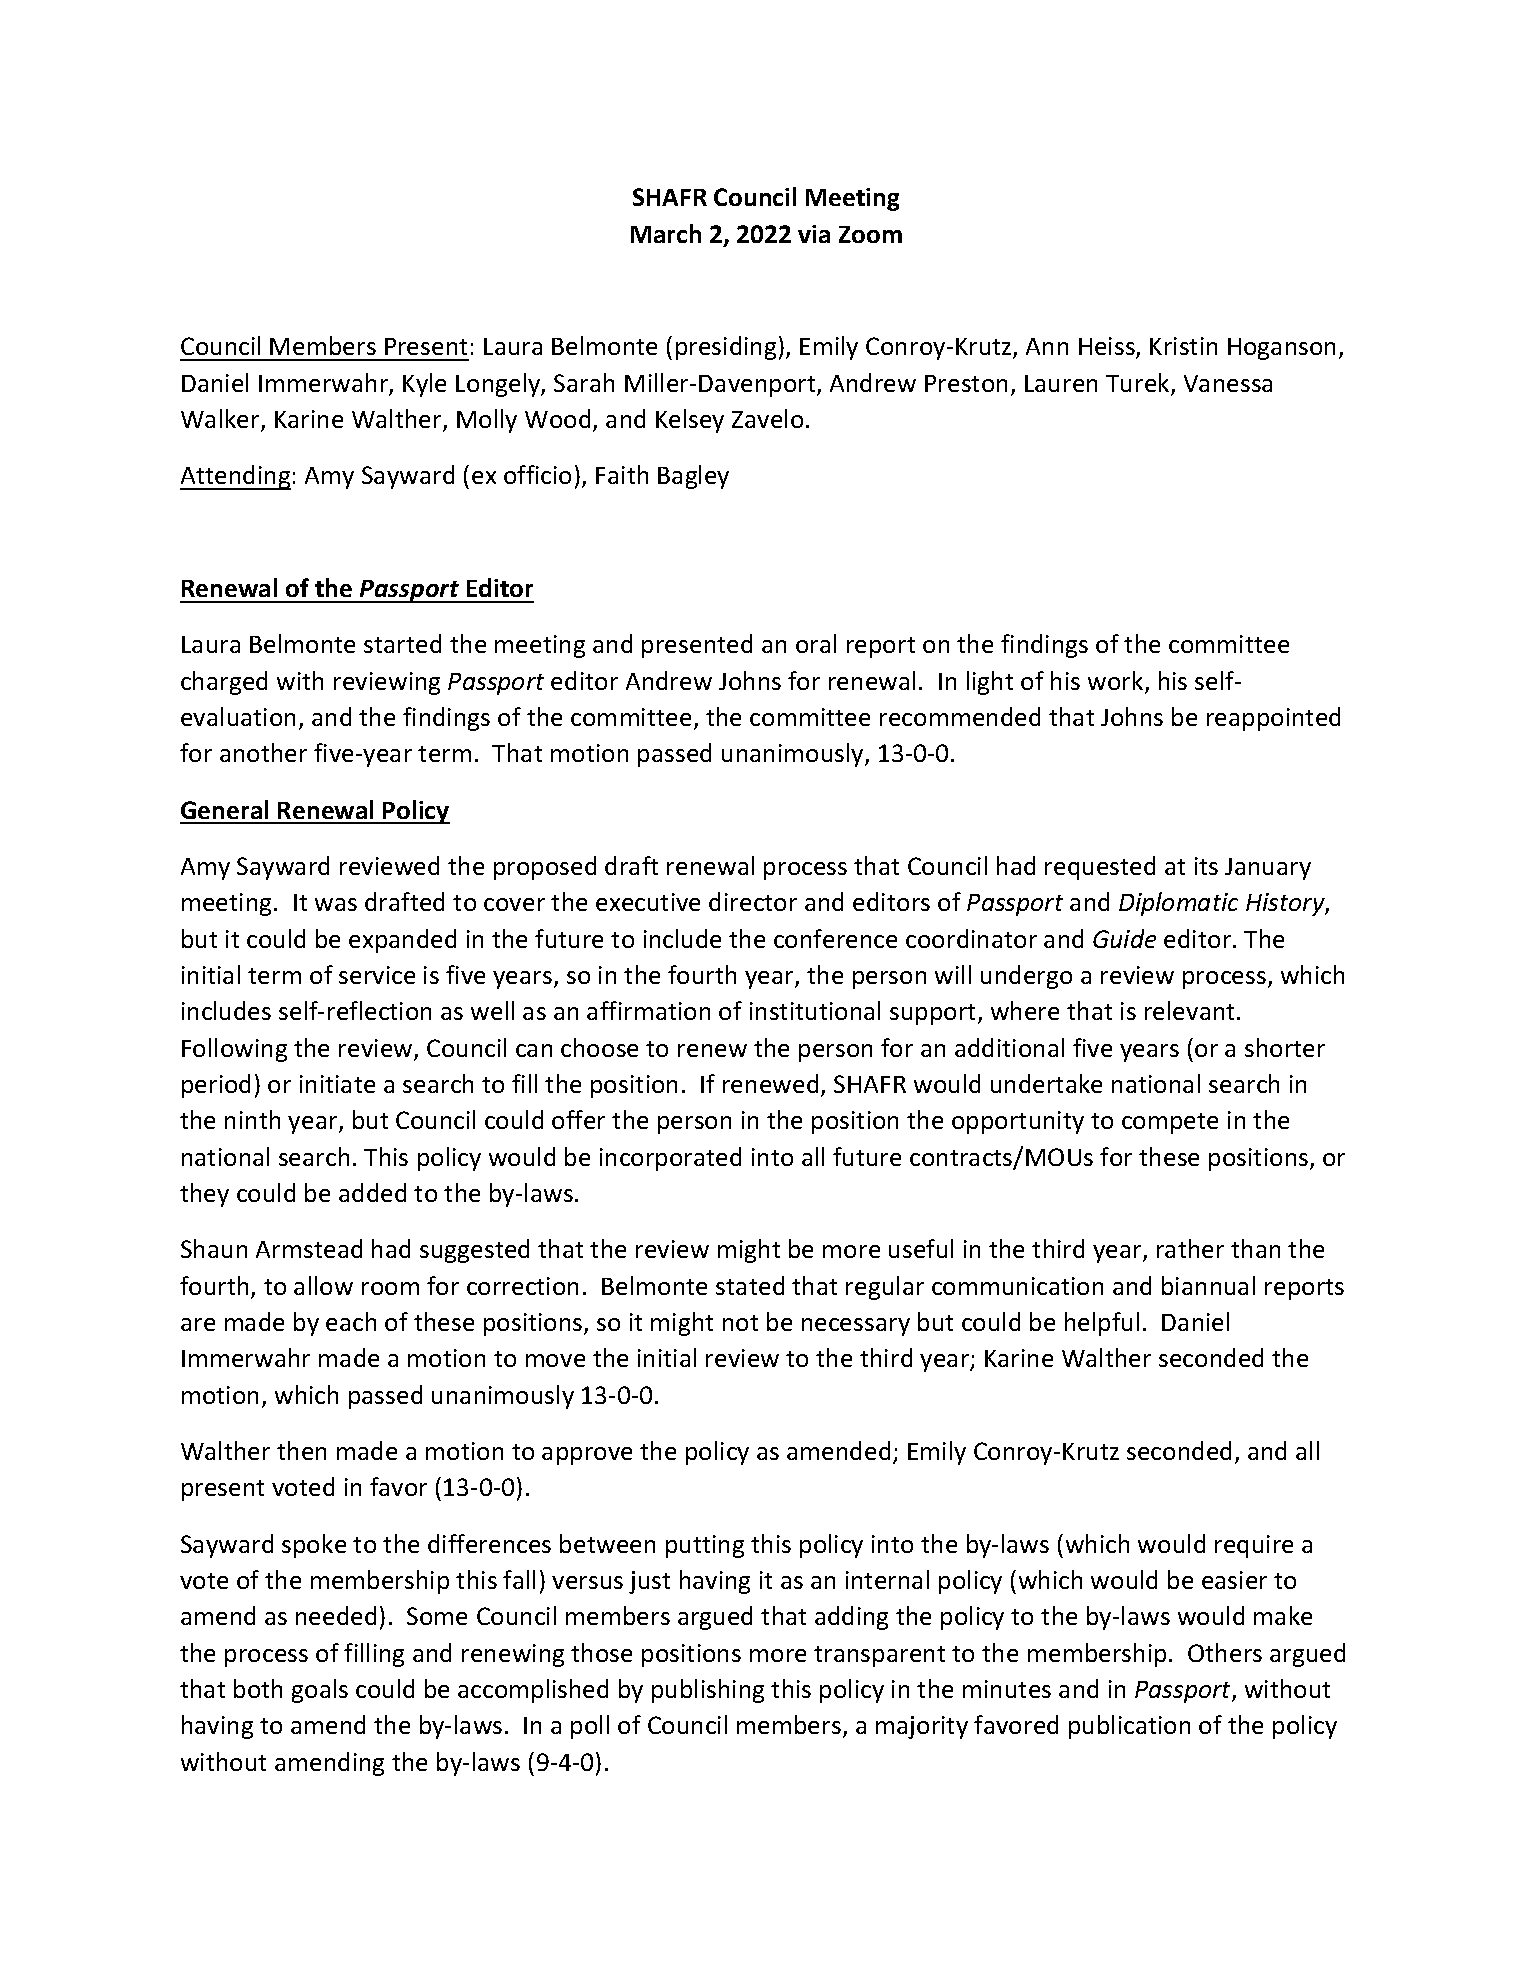 The image size is (1533, 1985). What do you see at coordinates (1129, 1727) in the page?
I see `publication` at bounding box center [1129, 1727].
